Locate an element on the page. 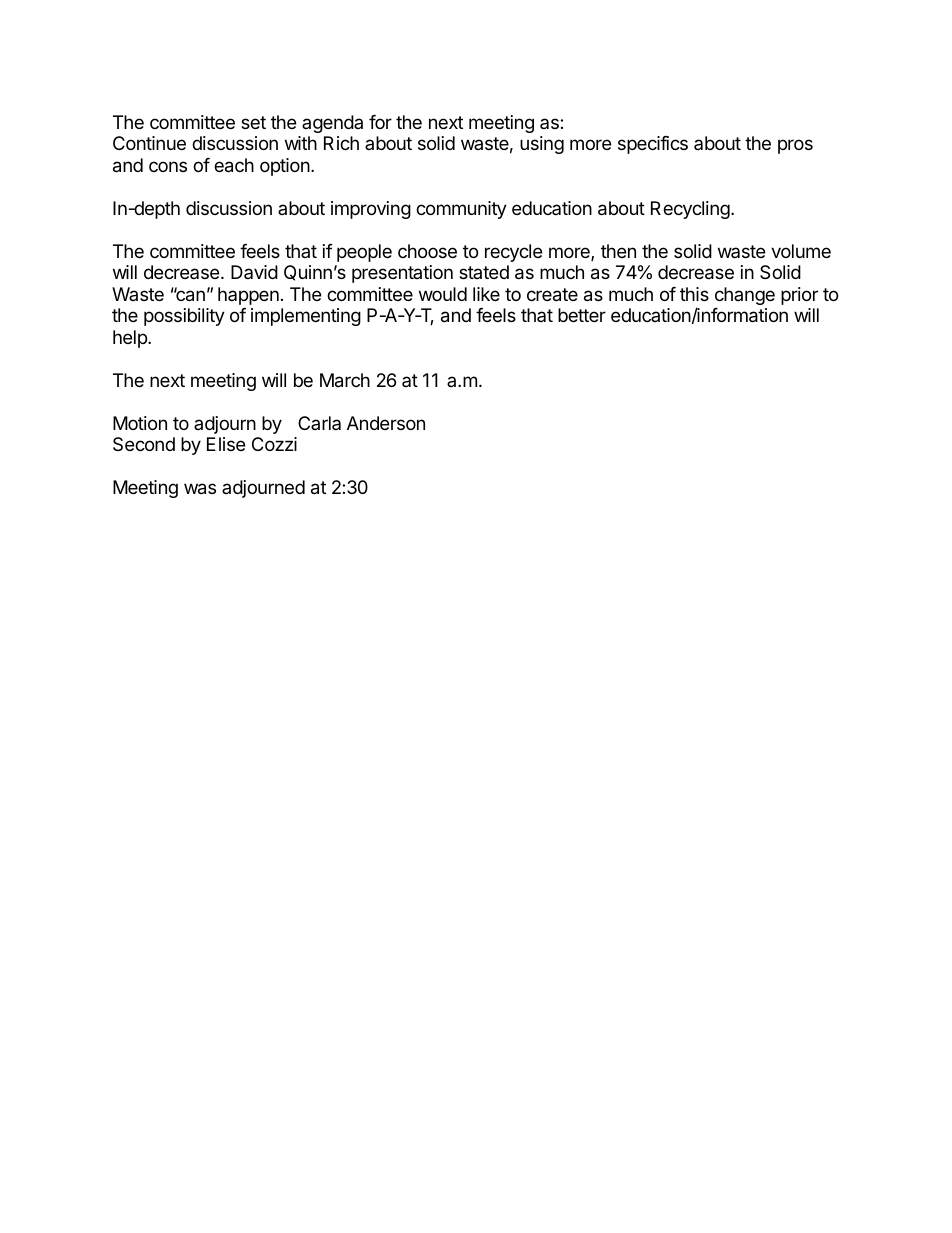 Image resolution: width=952 pixels, height=1233 pixels. Recycling is located at coordinates (691, 210).
